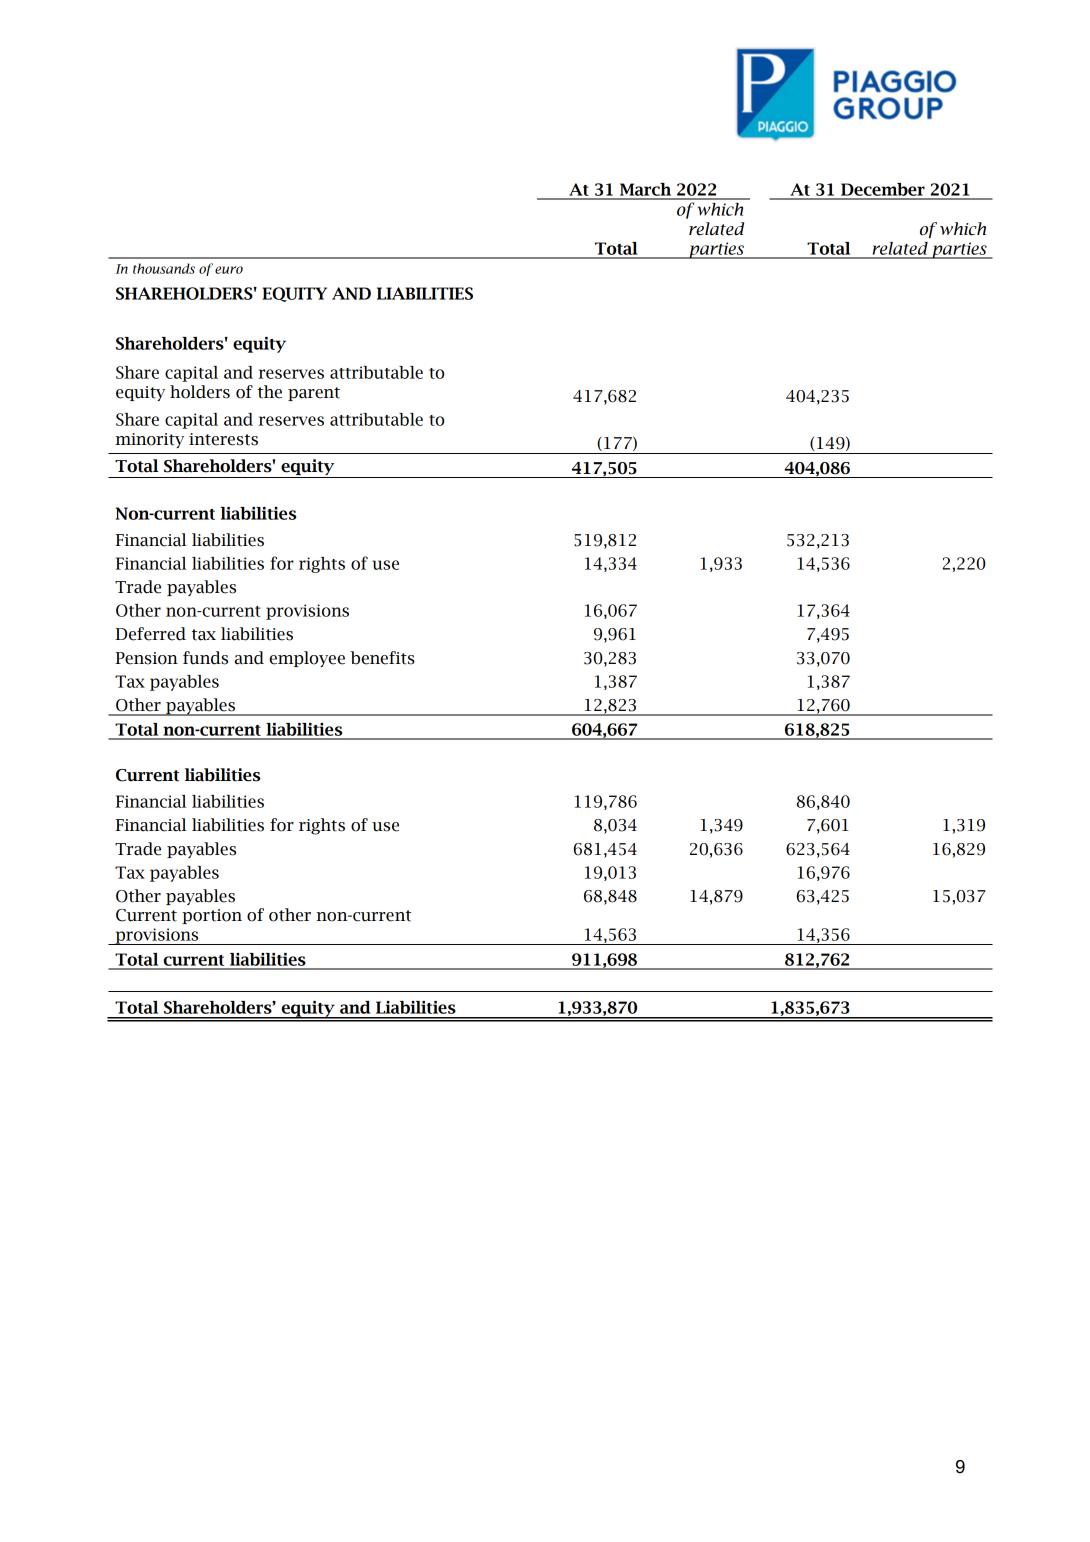  I want to click on Deferred, so click(151, 634).
